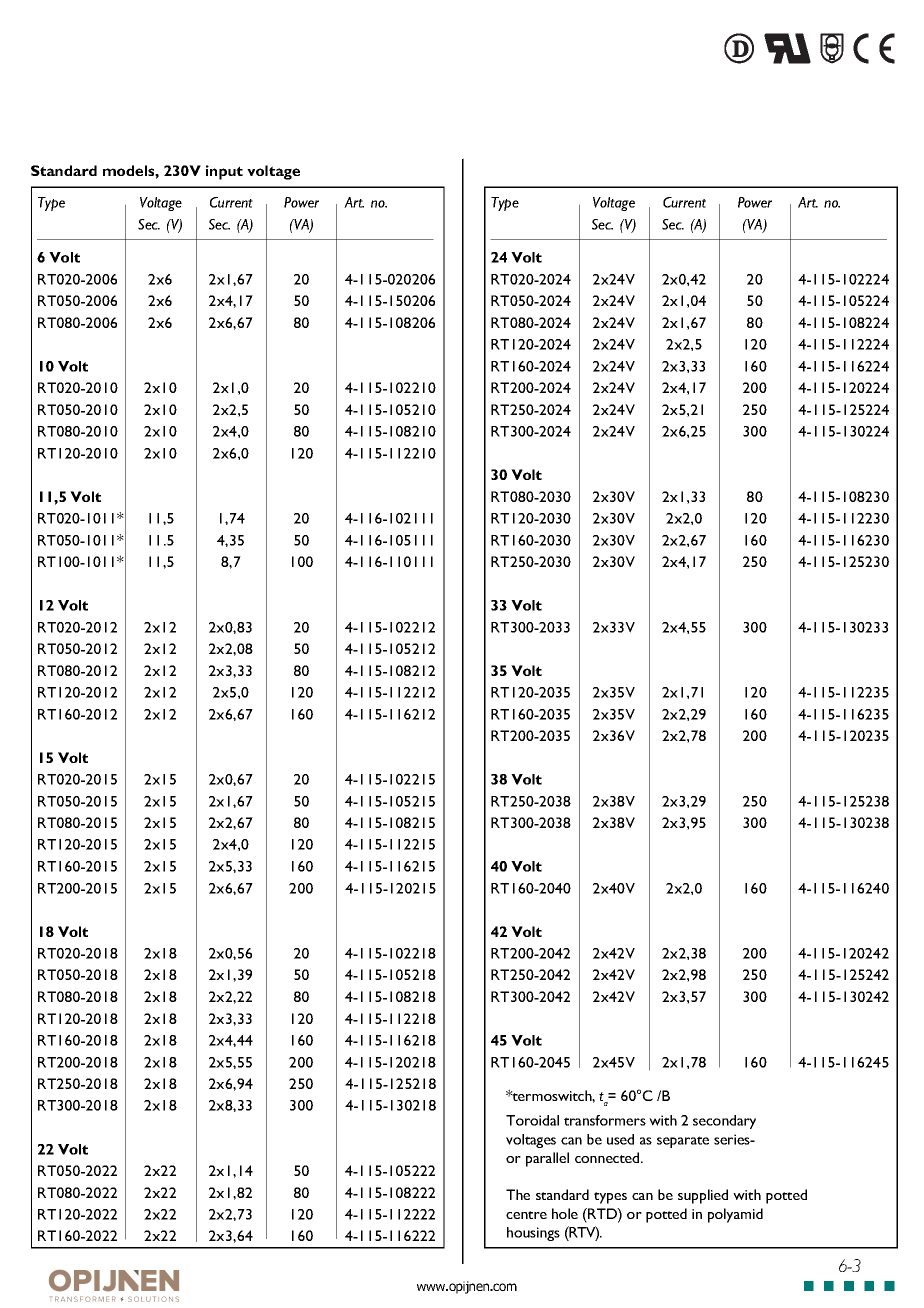 The image size is (924, 1308). I want to click on centre, so click(526, 1215).
